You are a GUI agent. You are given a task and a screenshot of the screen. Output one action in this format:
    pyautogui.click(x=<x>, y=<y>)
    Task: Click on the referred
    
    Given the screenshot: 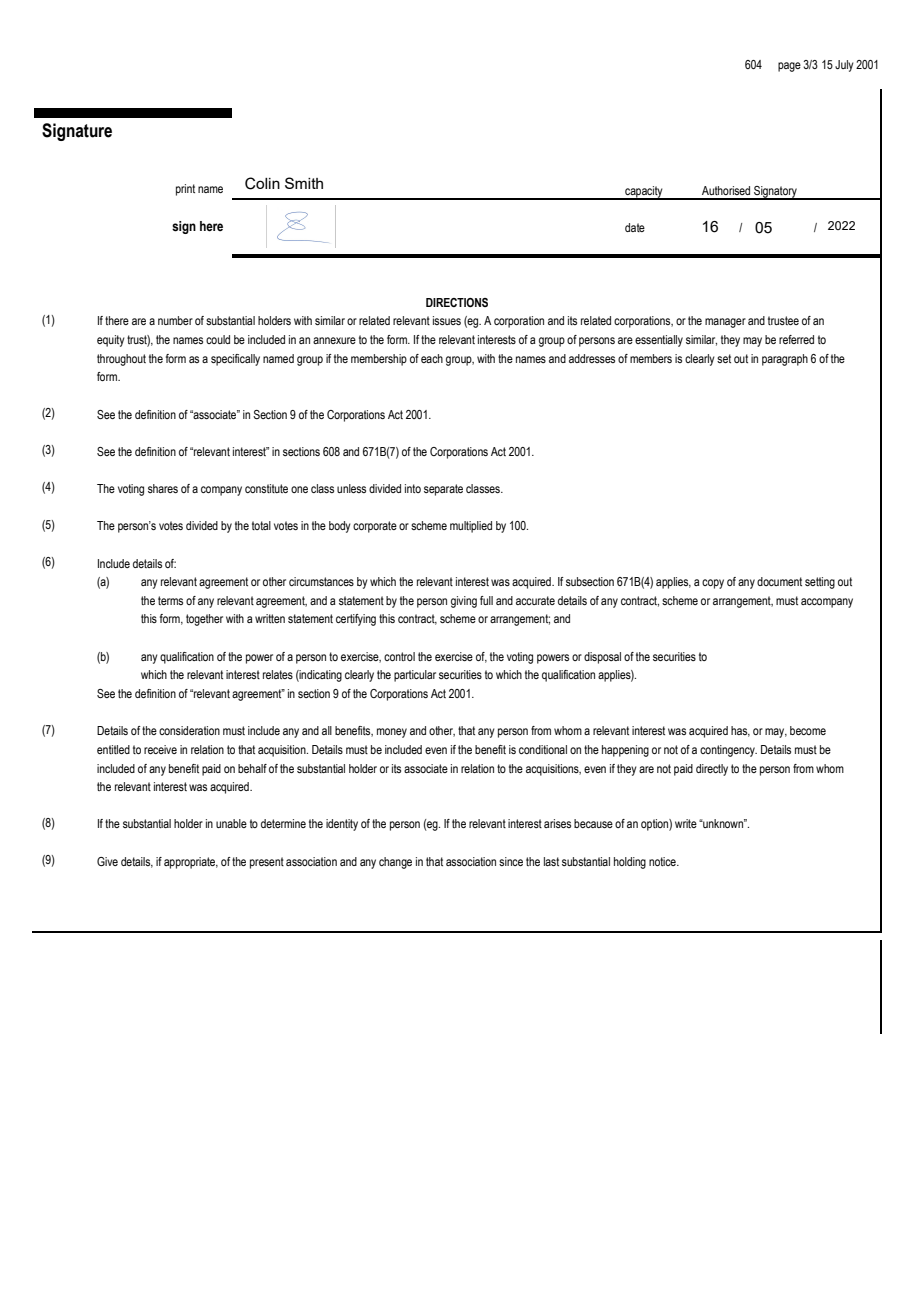 What is the action you would take?
    pyautogui.click(x=796, y=339)
